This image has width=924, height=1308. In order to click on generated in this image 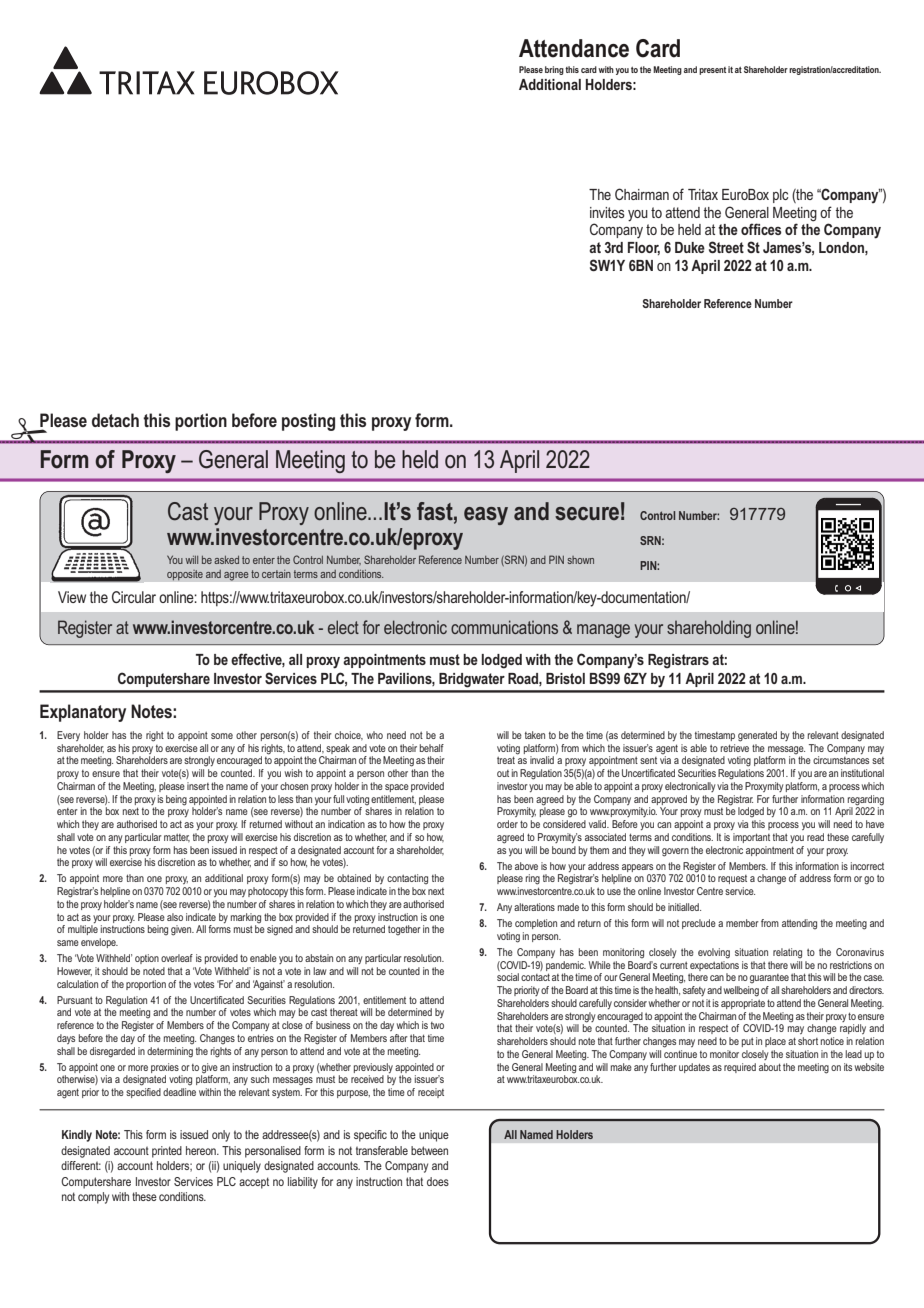, I will do `click(757, 736)`.
